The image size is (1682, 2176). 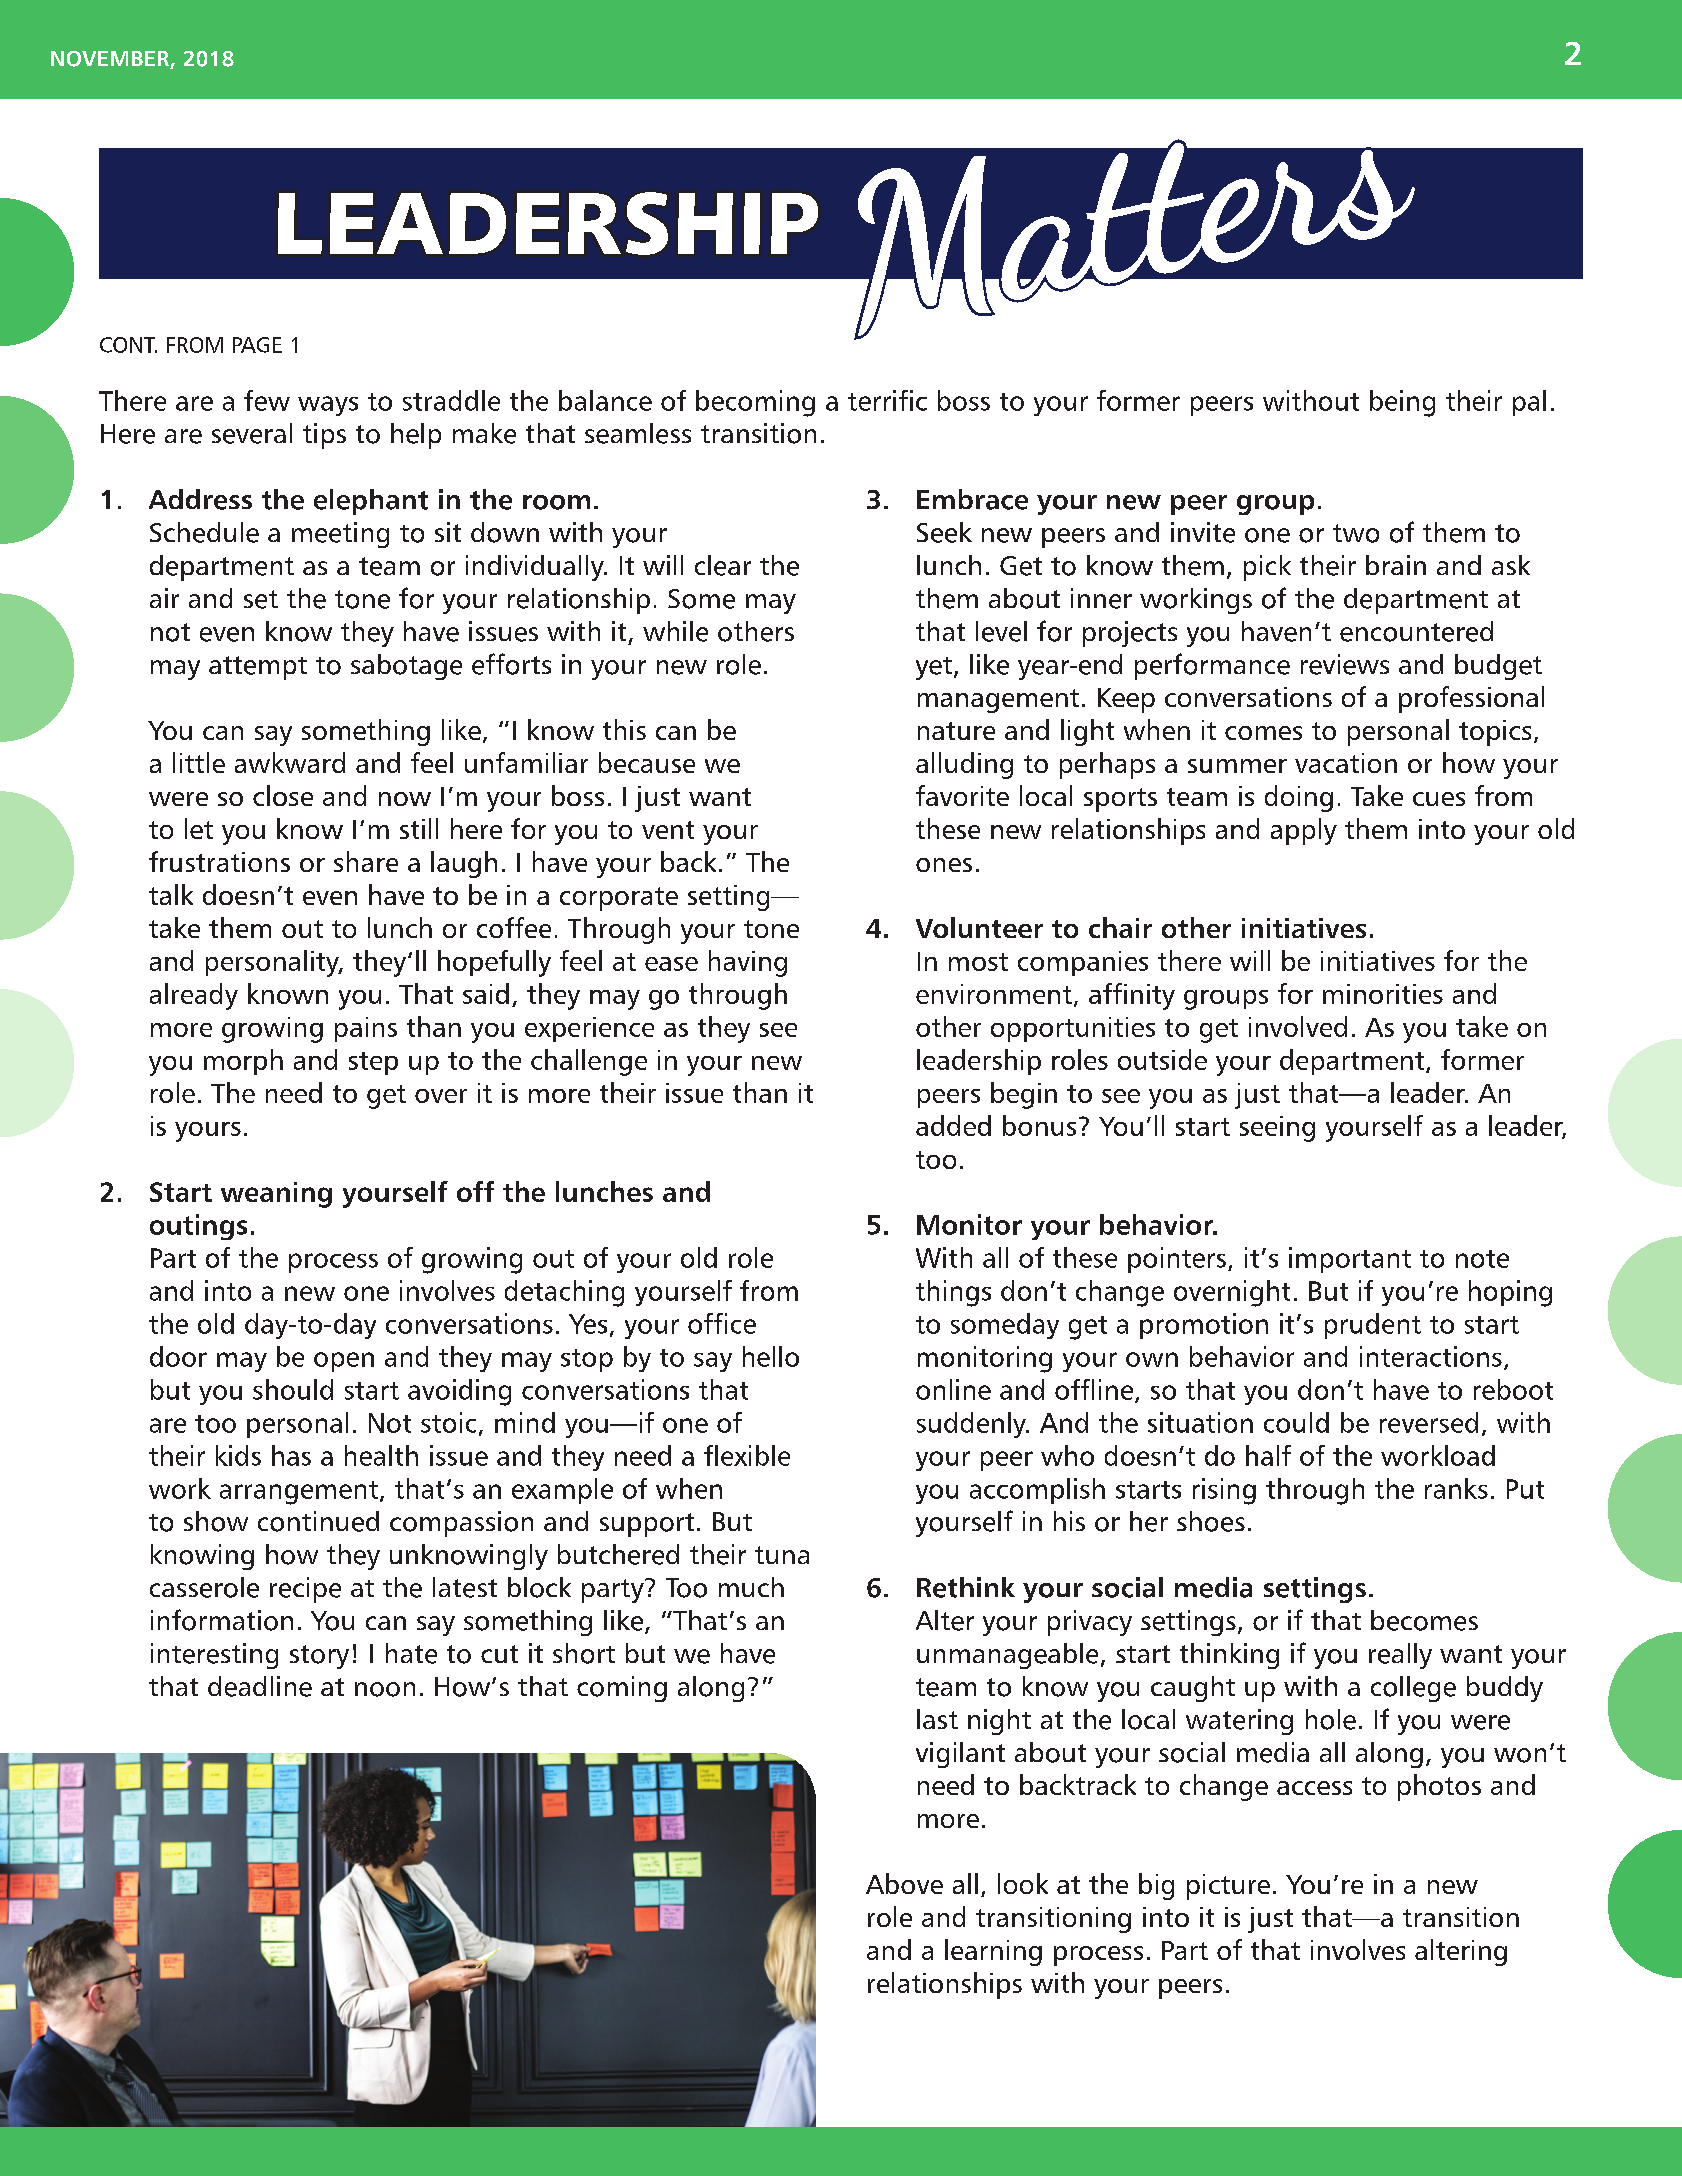 What do you see at coordinates (1304, 831) in the screenshot?
I see `apply` at bounding box center [1304, 831].
